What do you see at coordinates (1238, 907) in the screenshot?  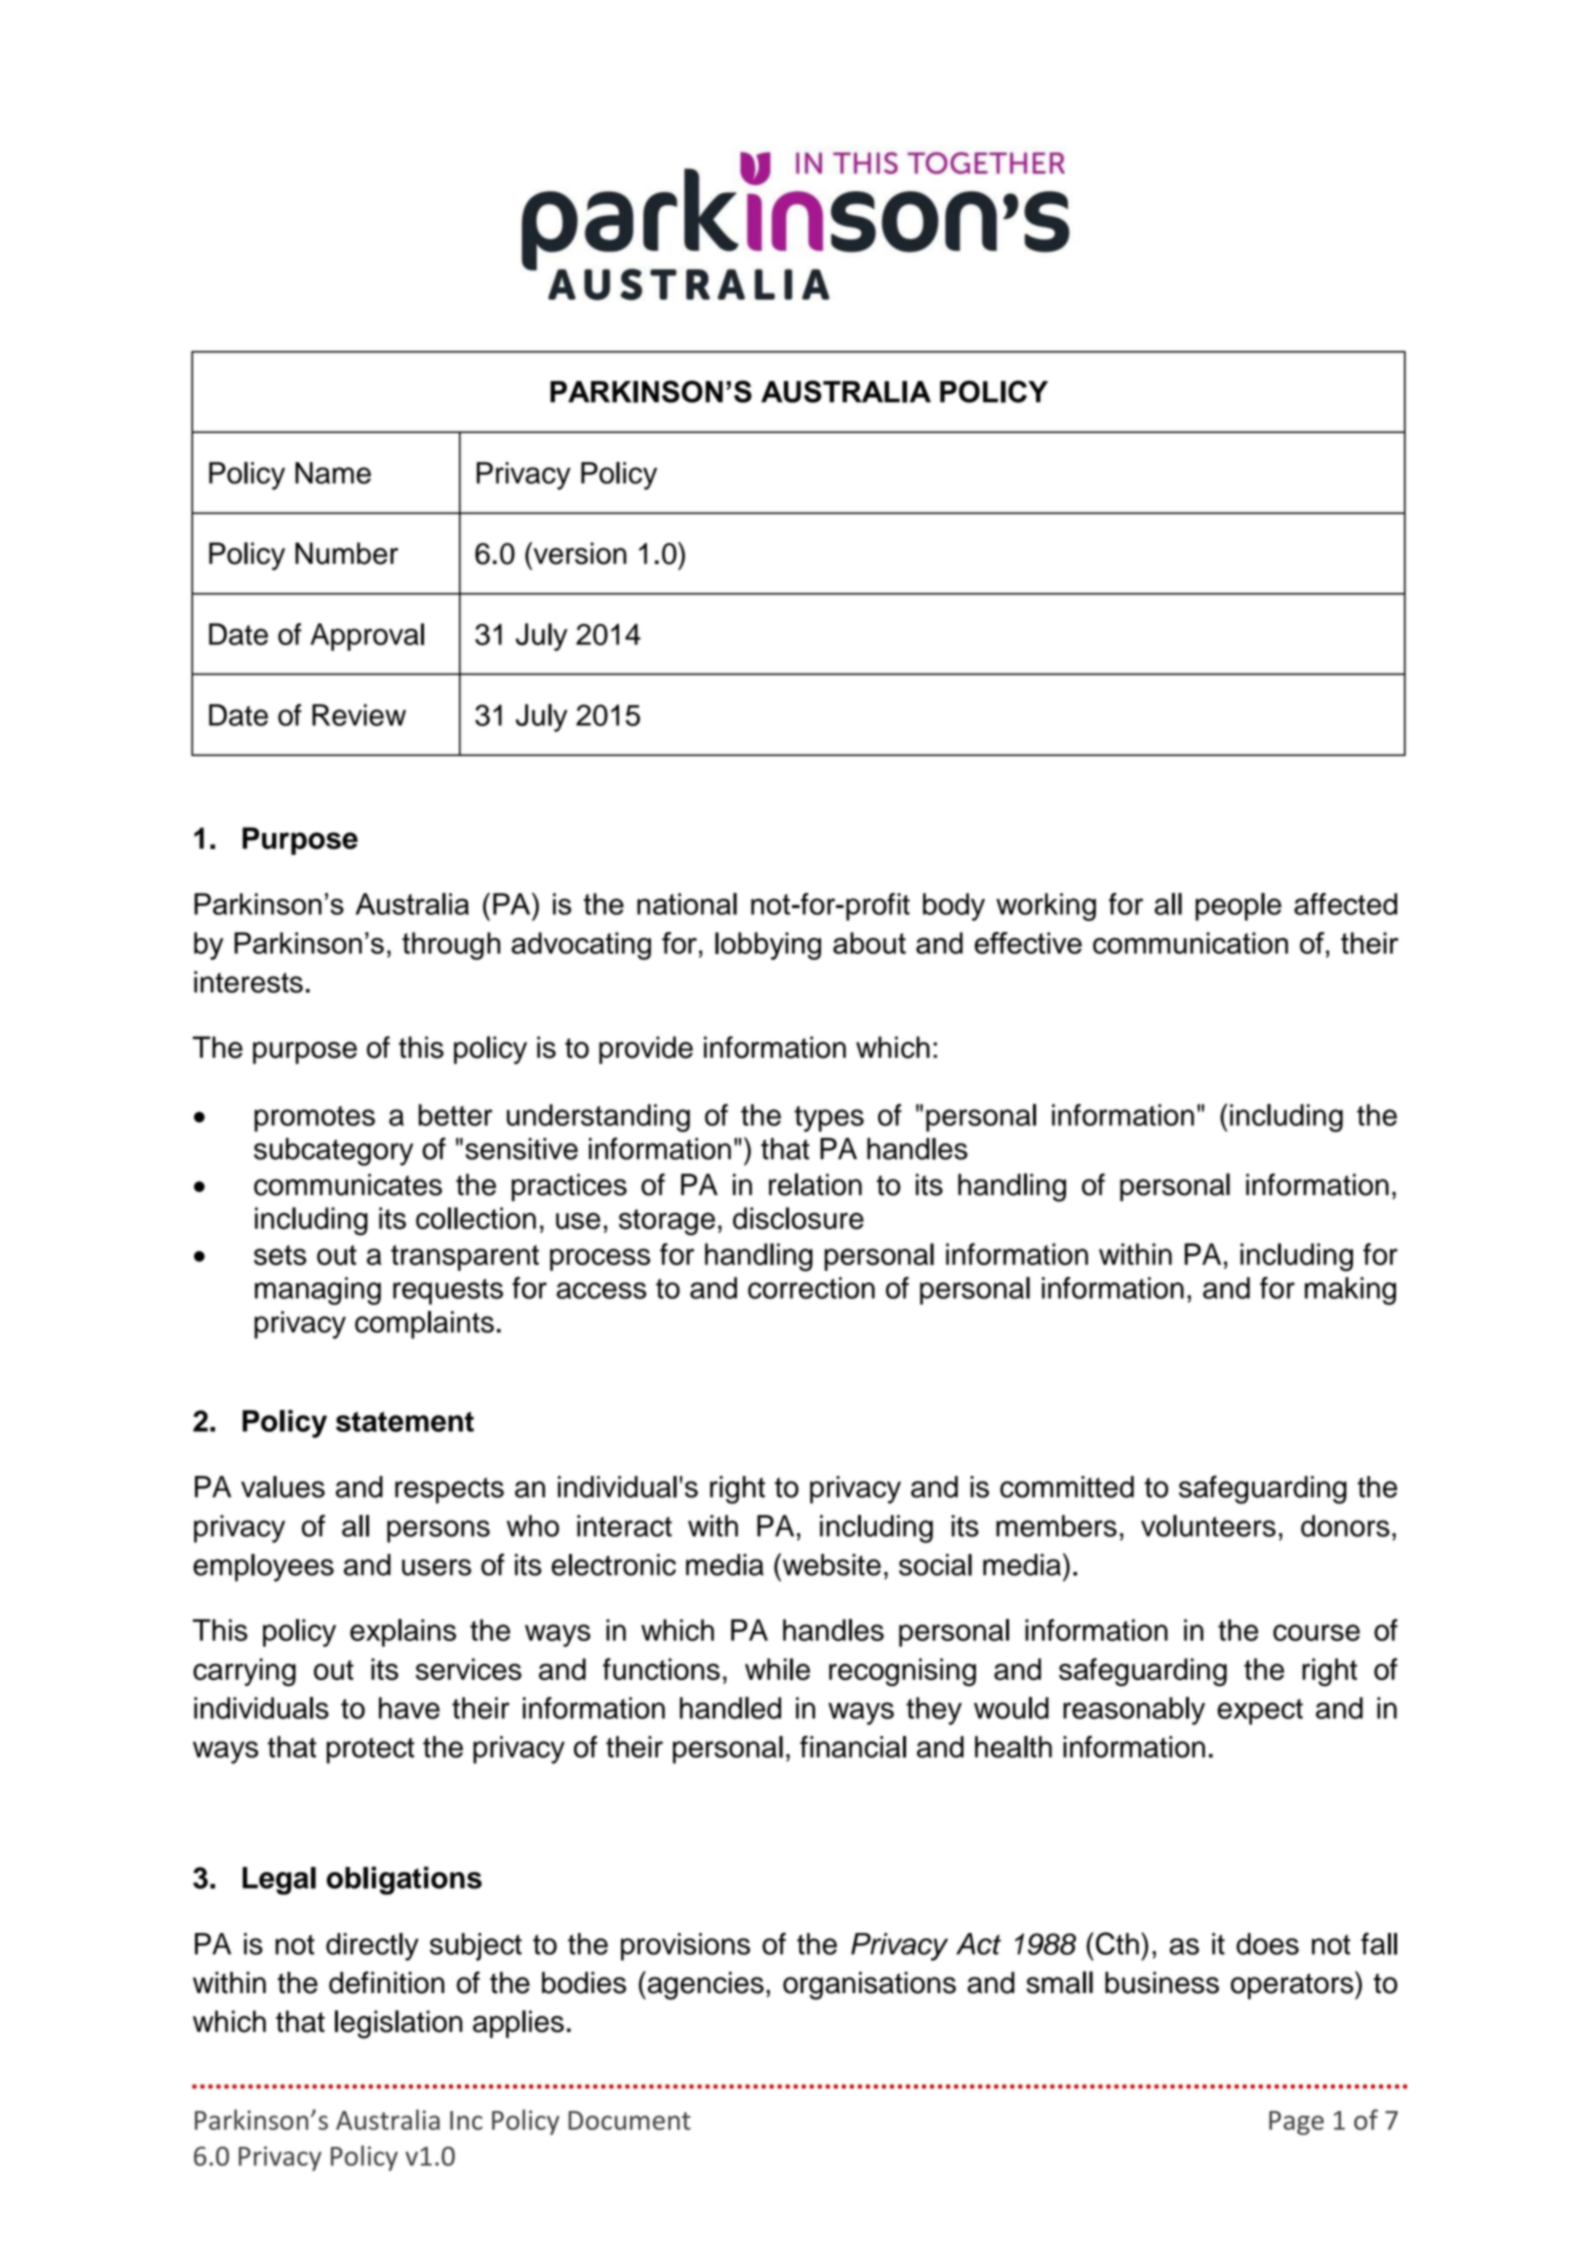 I see `people` at bounding box center [1238, 907].
